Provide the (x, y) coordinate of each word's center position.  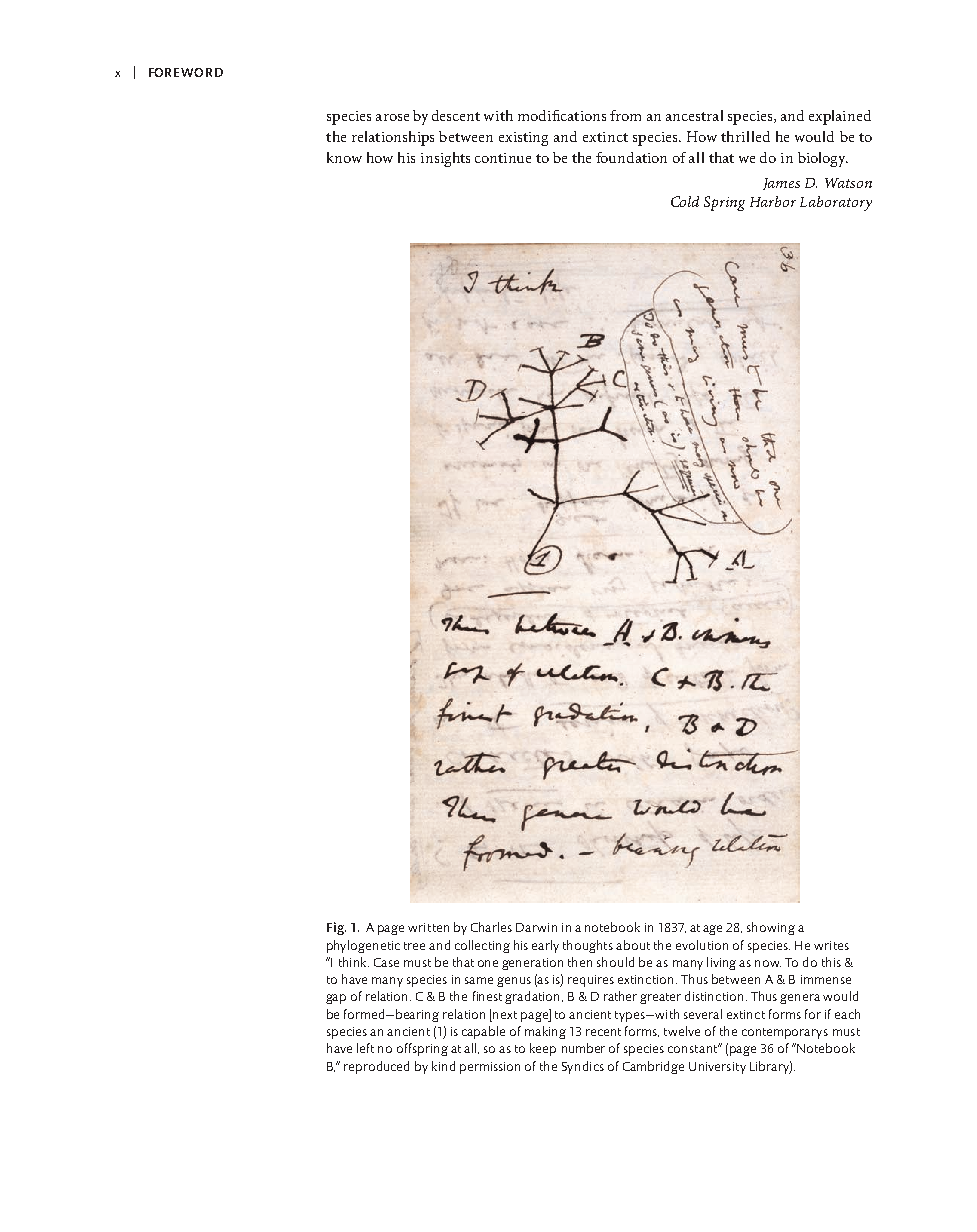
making (545, 1032)
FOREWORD (186, 72)
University (717, 1068)
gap (336, 999)
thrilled (745, 136)
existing (523, 139)
